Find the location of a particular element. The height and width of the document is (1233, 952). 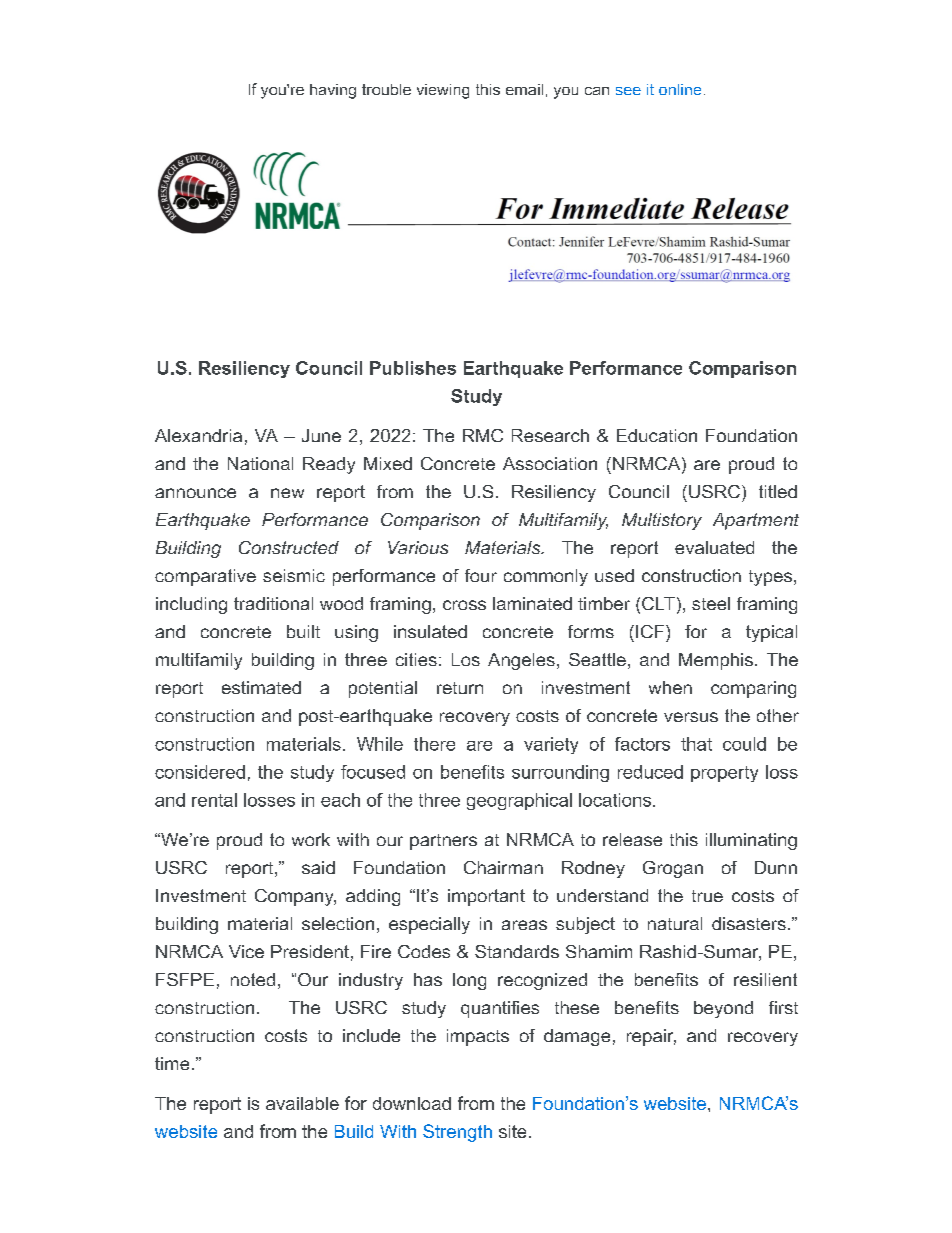

available is located at coordinates (302, 1103).
